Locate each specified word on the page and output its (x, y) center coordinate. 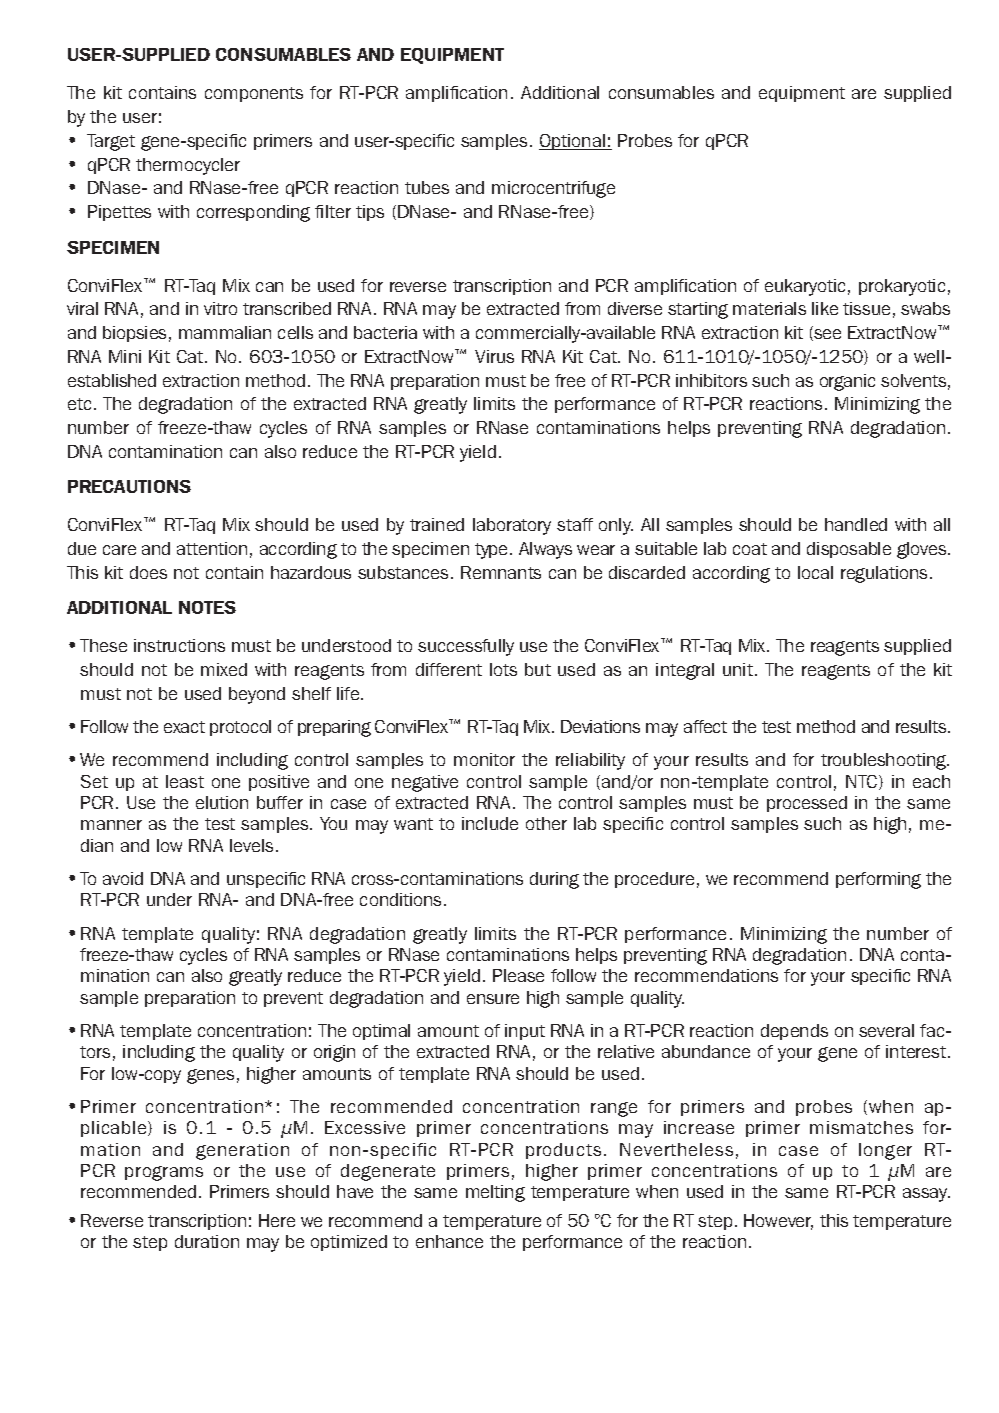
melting (495, 1193)
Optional (573, 142)
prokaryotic (902, 287)
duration (207, 1241)
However (778, 1222)
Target (111, 142)
